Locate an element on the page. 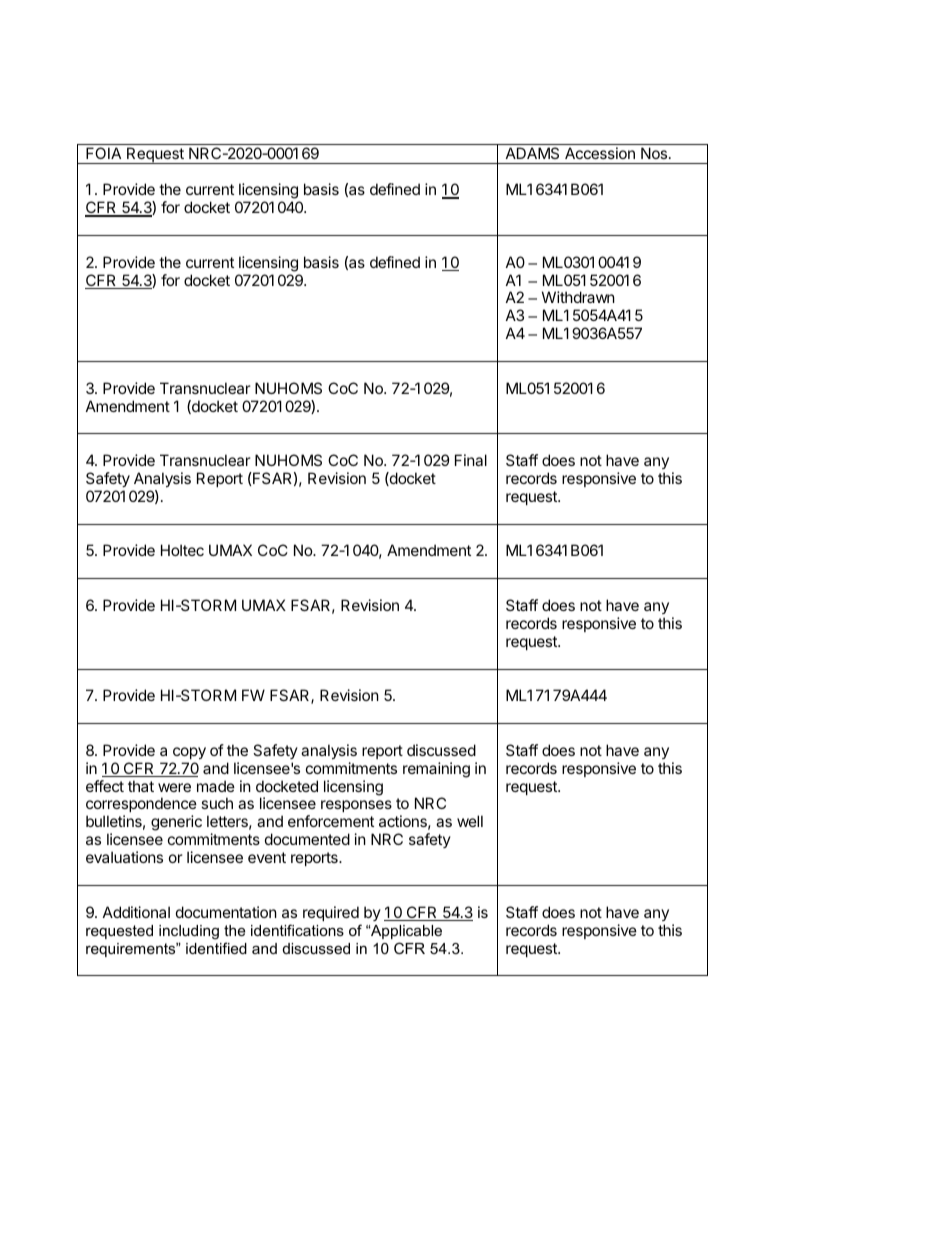 The height and width of the document is (1233, 952). enforcement is located at coordinates (331, 821).
